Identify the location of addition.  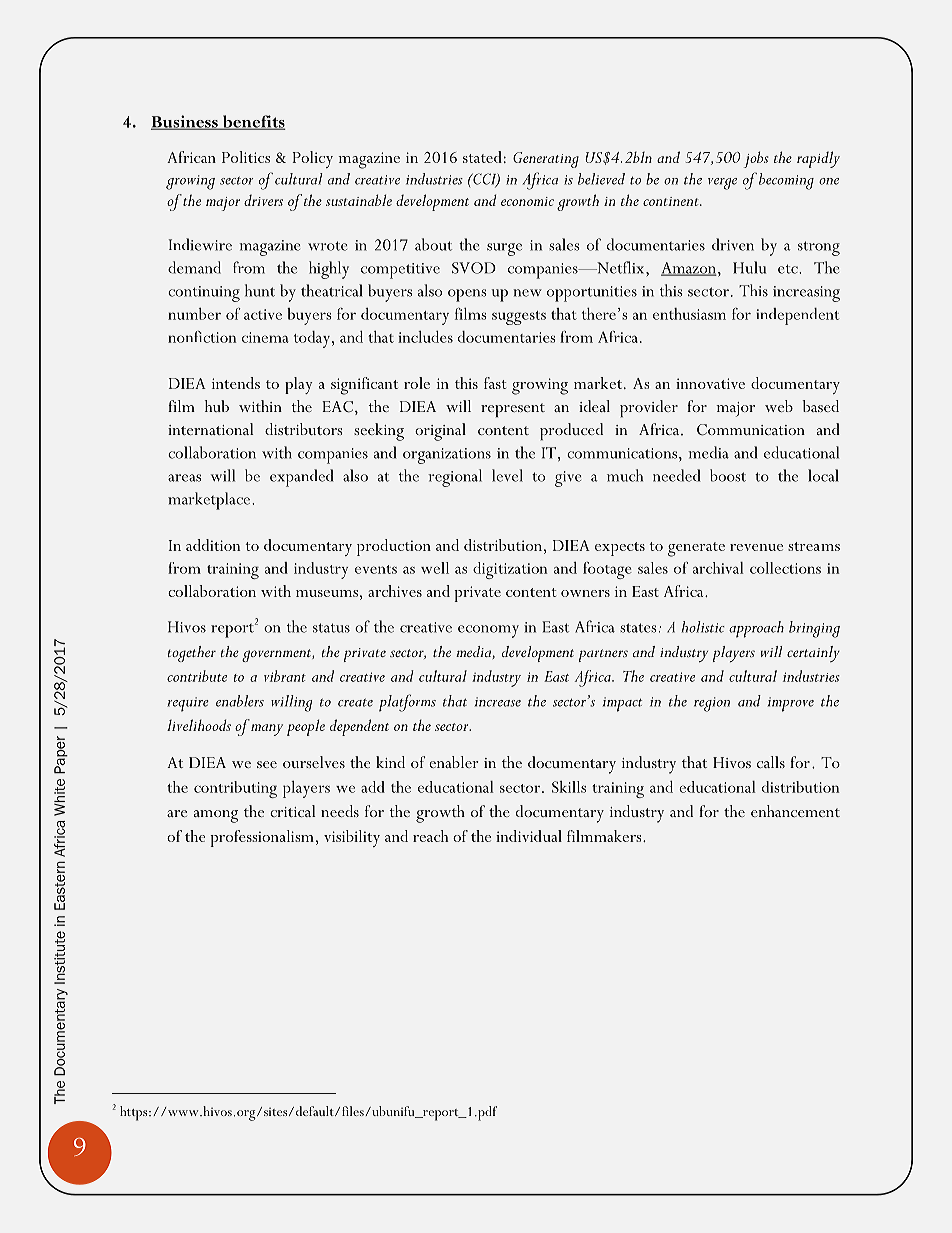
(213, 545).
